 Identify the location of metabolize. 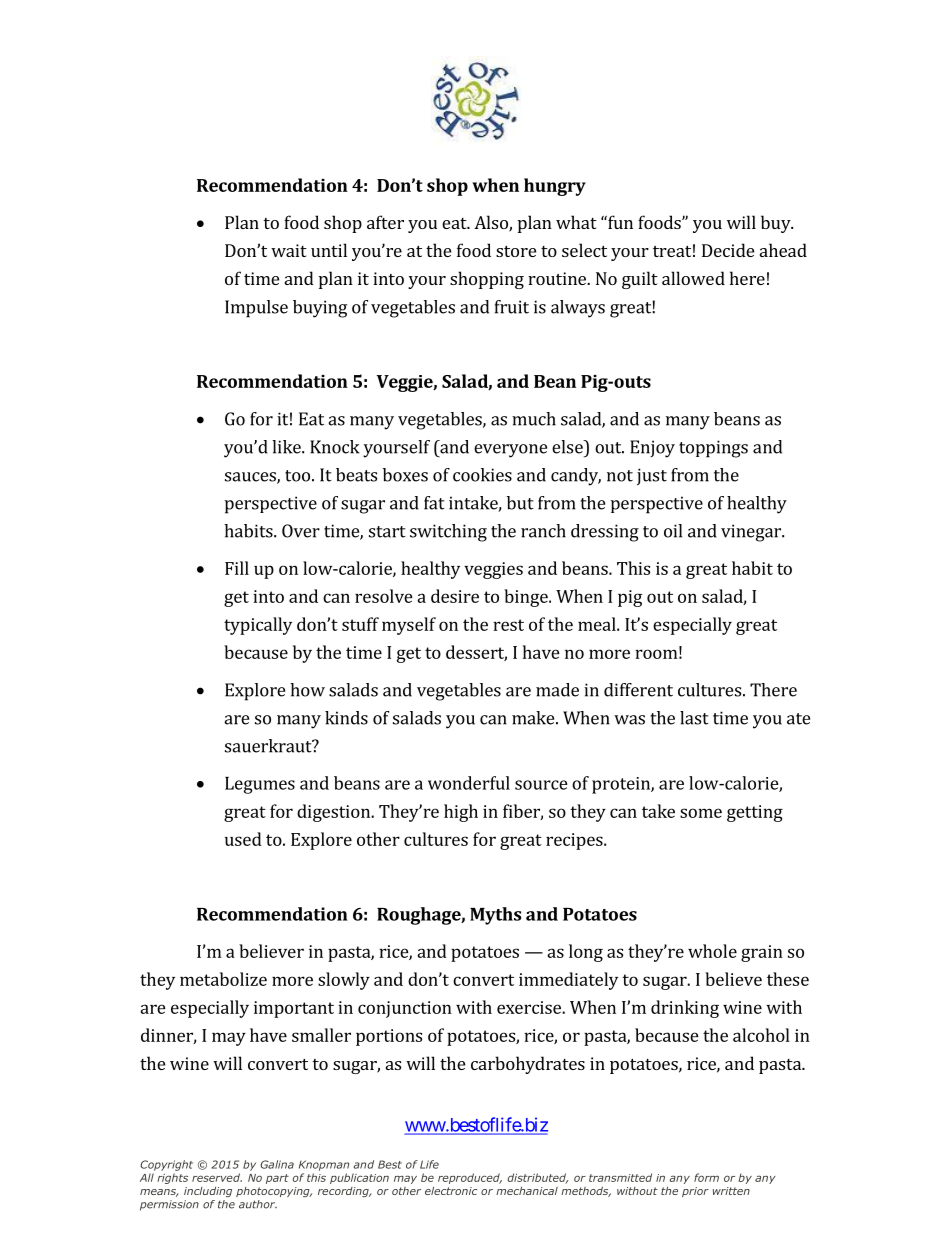
(223, 979).
